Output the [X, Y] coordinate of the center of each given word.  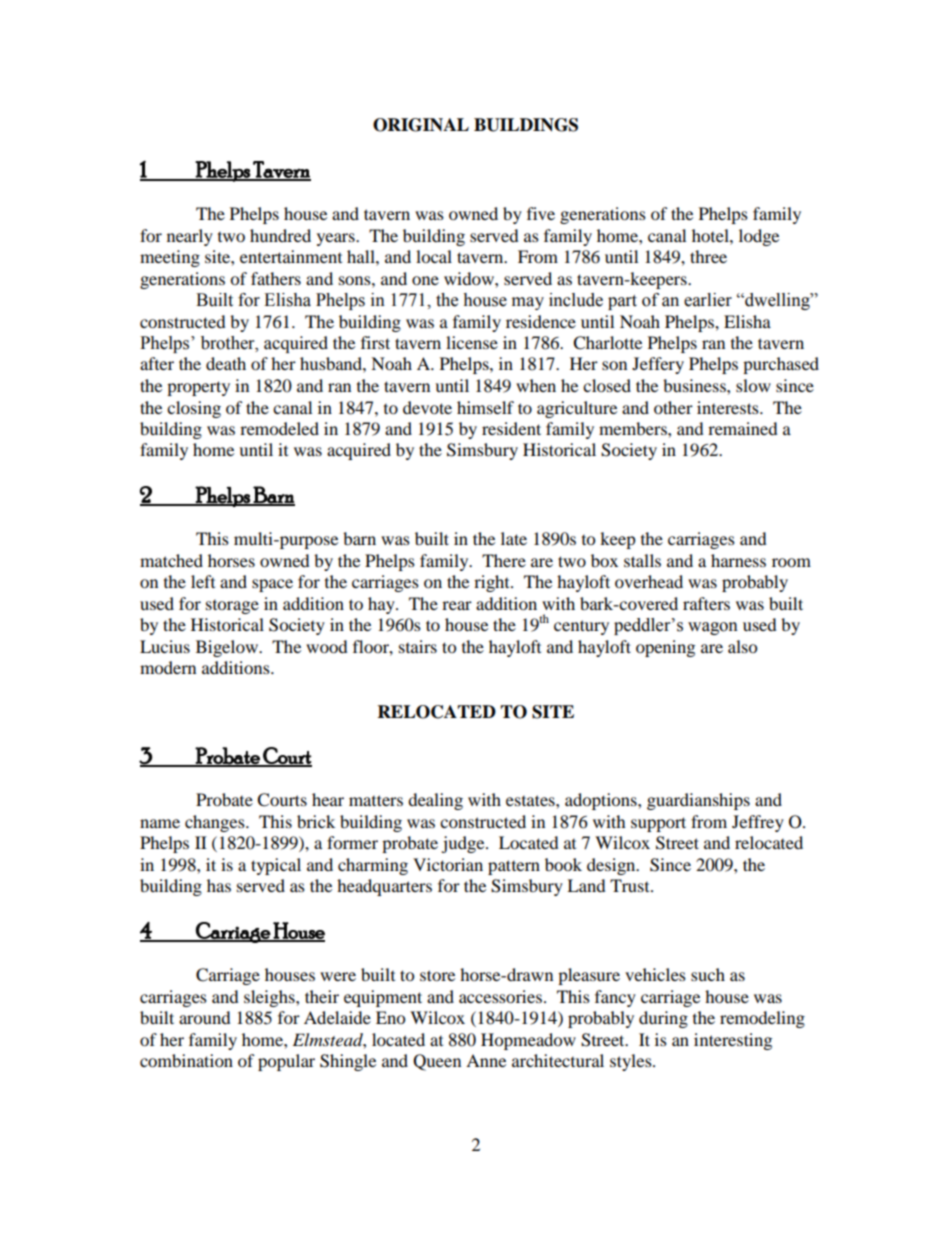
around [205, 1017]
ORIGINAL [421, 125]
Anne [486, 1060]
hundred [280, 235]
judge [464, 844]
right [493, 583]
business [695, 385]
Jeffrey [758, 823]
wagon [713, 628]
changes [216, 823]
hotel [711, 235]
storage [232, 607]
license [472, 342]
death [226, 363]
